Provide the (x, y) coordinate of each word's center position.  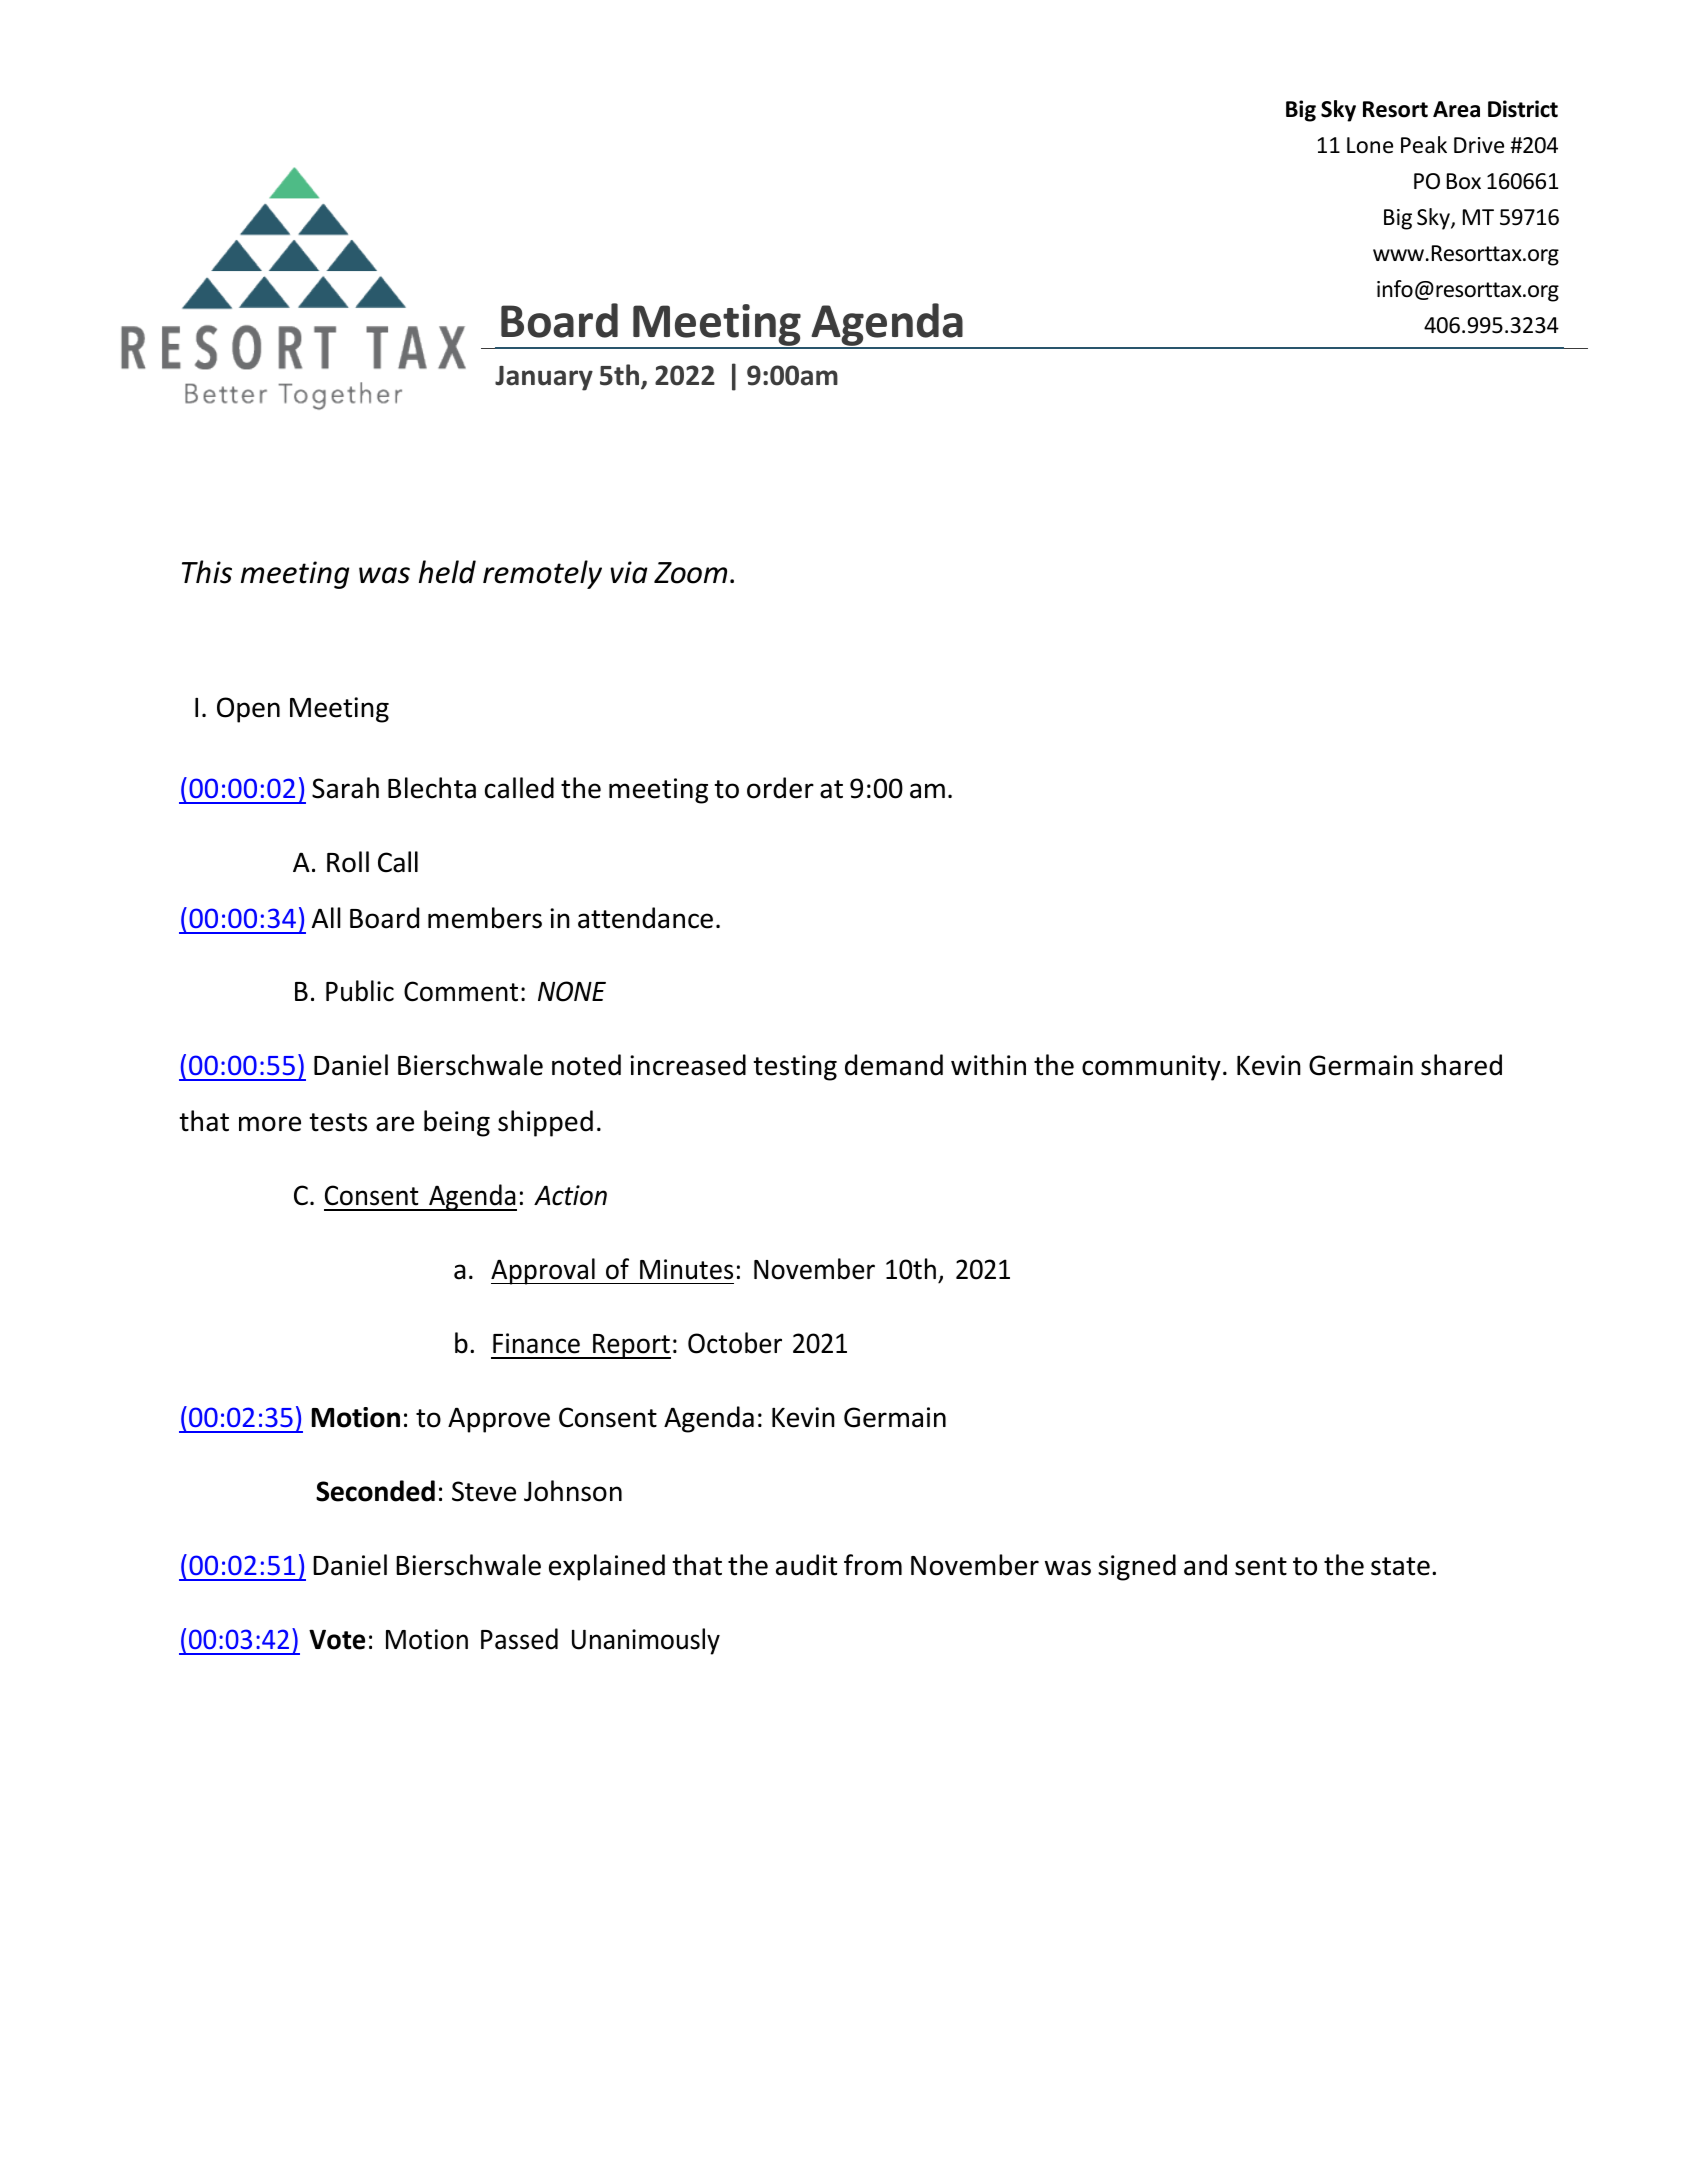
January (544, 378)
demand (894, 1065)
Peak (1424, 145)
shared (1461, 1065)
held (447, 572)
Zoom (690, 573)
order (780, 788)
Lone (1370, 145)
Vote (337, 1639)
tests (338, 1122)
